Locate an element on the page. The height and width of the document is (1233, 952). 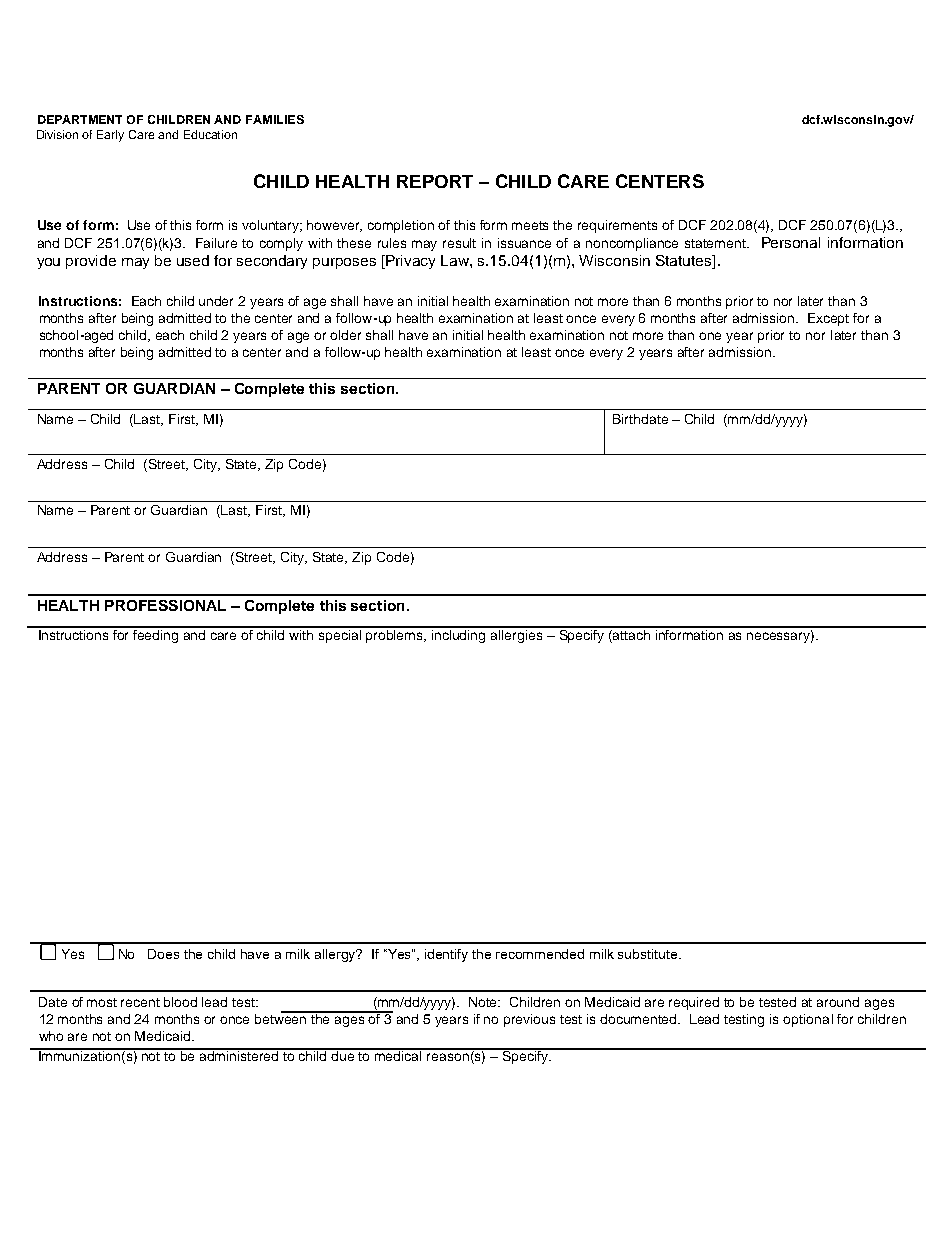
PROFESSIONAL is located at coordinates (165, 605).
